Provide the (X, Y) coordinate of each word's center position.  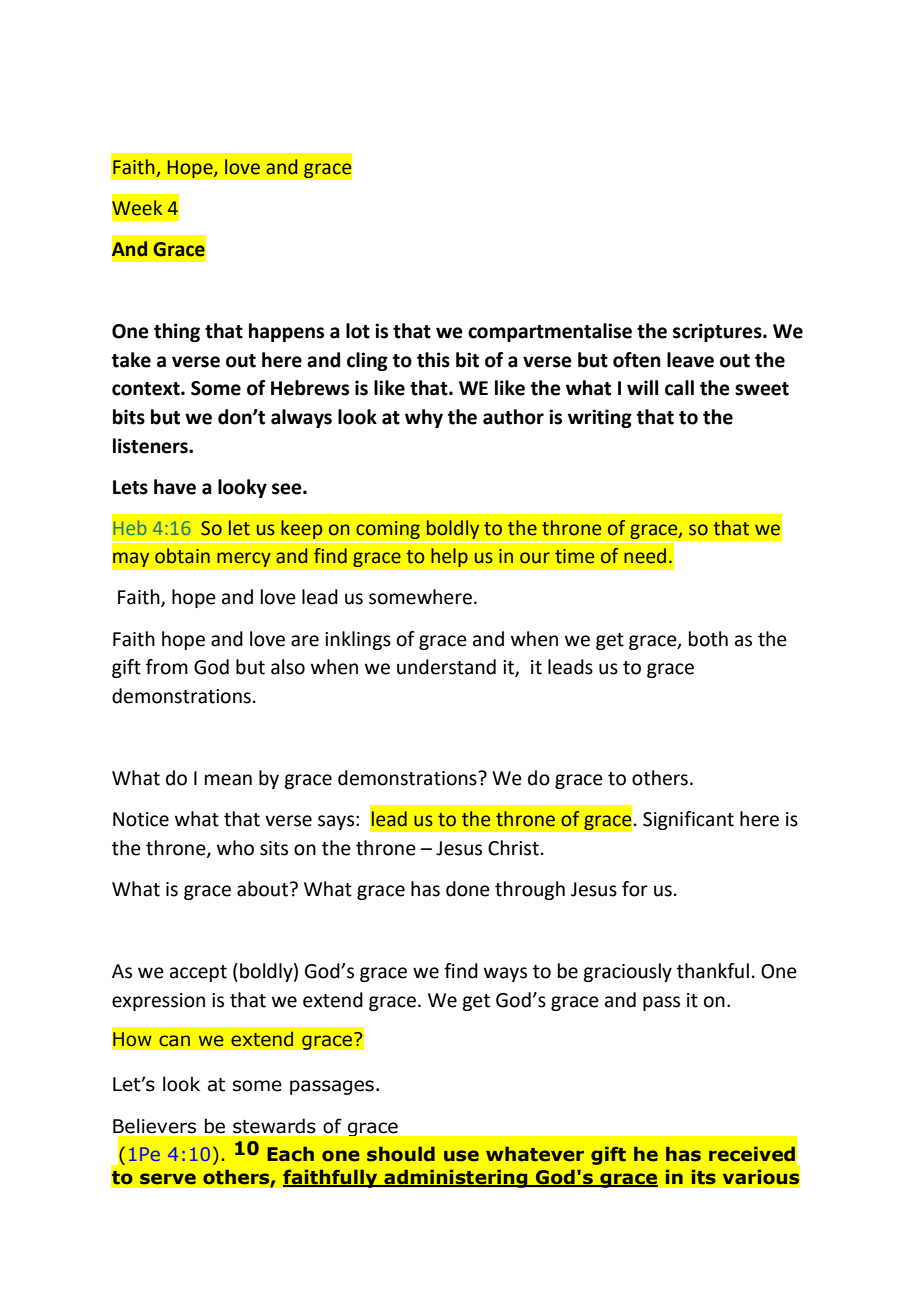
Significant (688, 820)
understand (446, 667)
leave (690, 360)
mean (228, 780)
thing (177, 332)
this (433, 360)
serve (168, 1179)
